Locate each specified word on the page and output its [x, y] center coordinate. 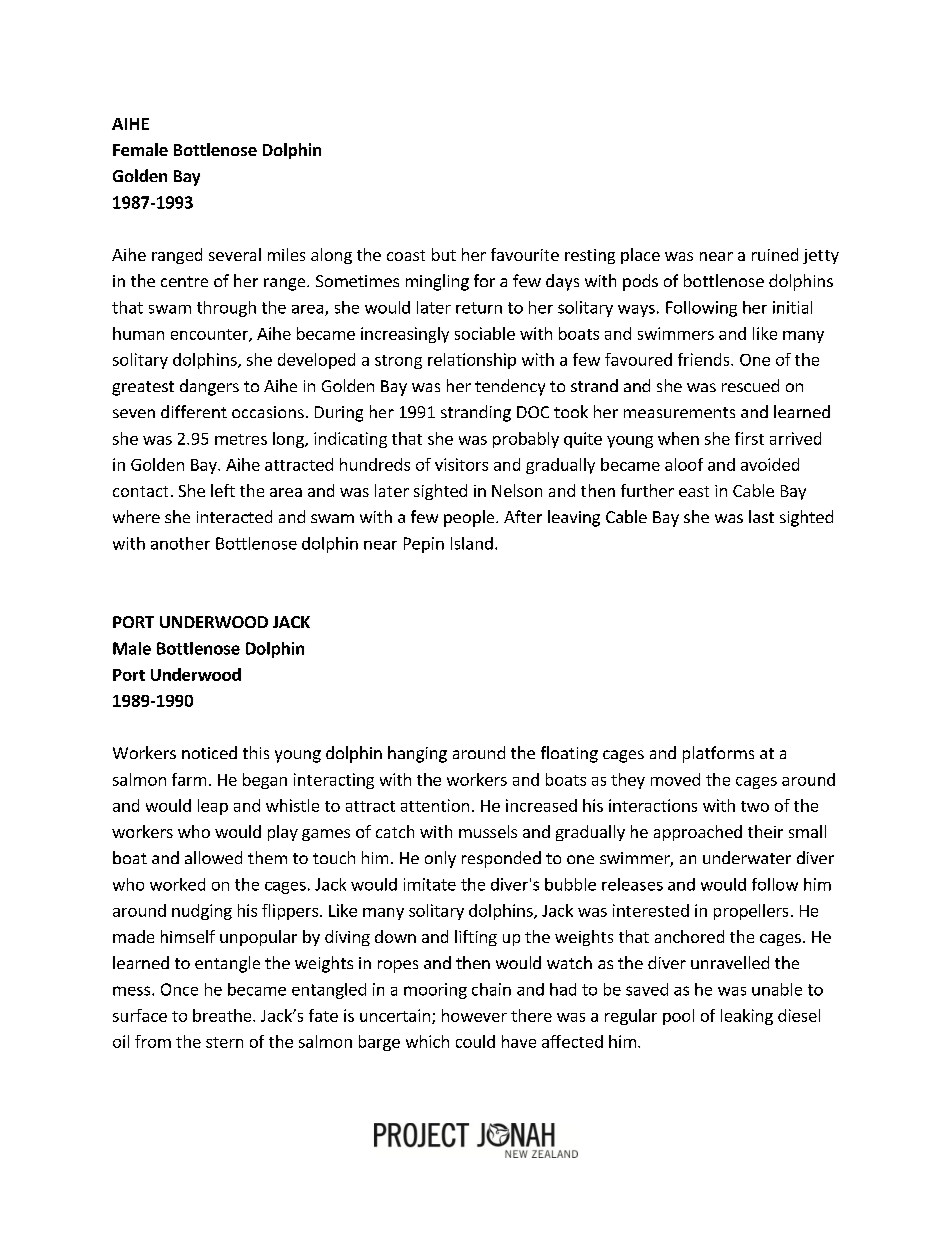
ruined [775, 254]
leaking [747, 1017]
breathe [223, 1015]
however [474, 1015]
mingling [437, 282]
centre [184, 281]
